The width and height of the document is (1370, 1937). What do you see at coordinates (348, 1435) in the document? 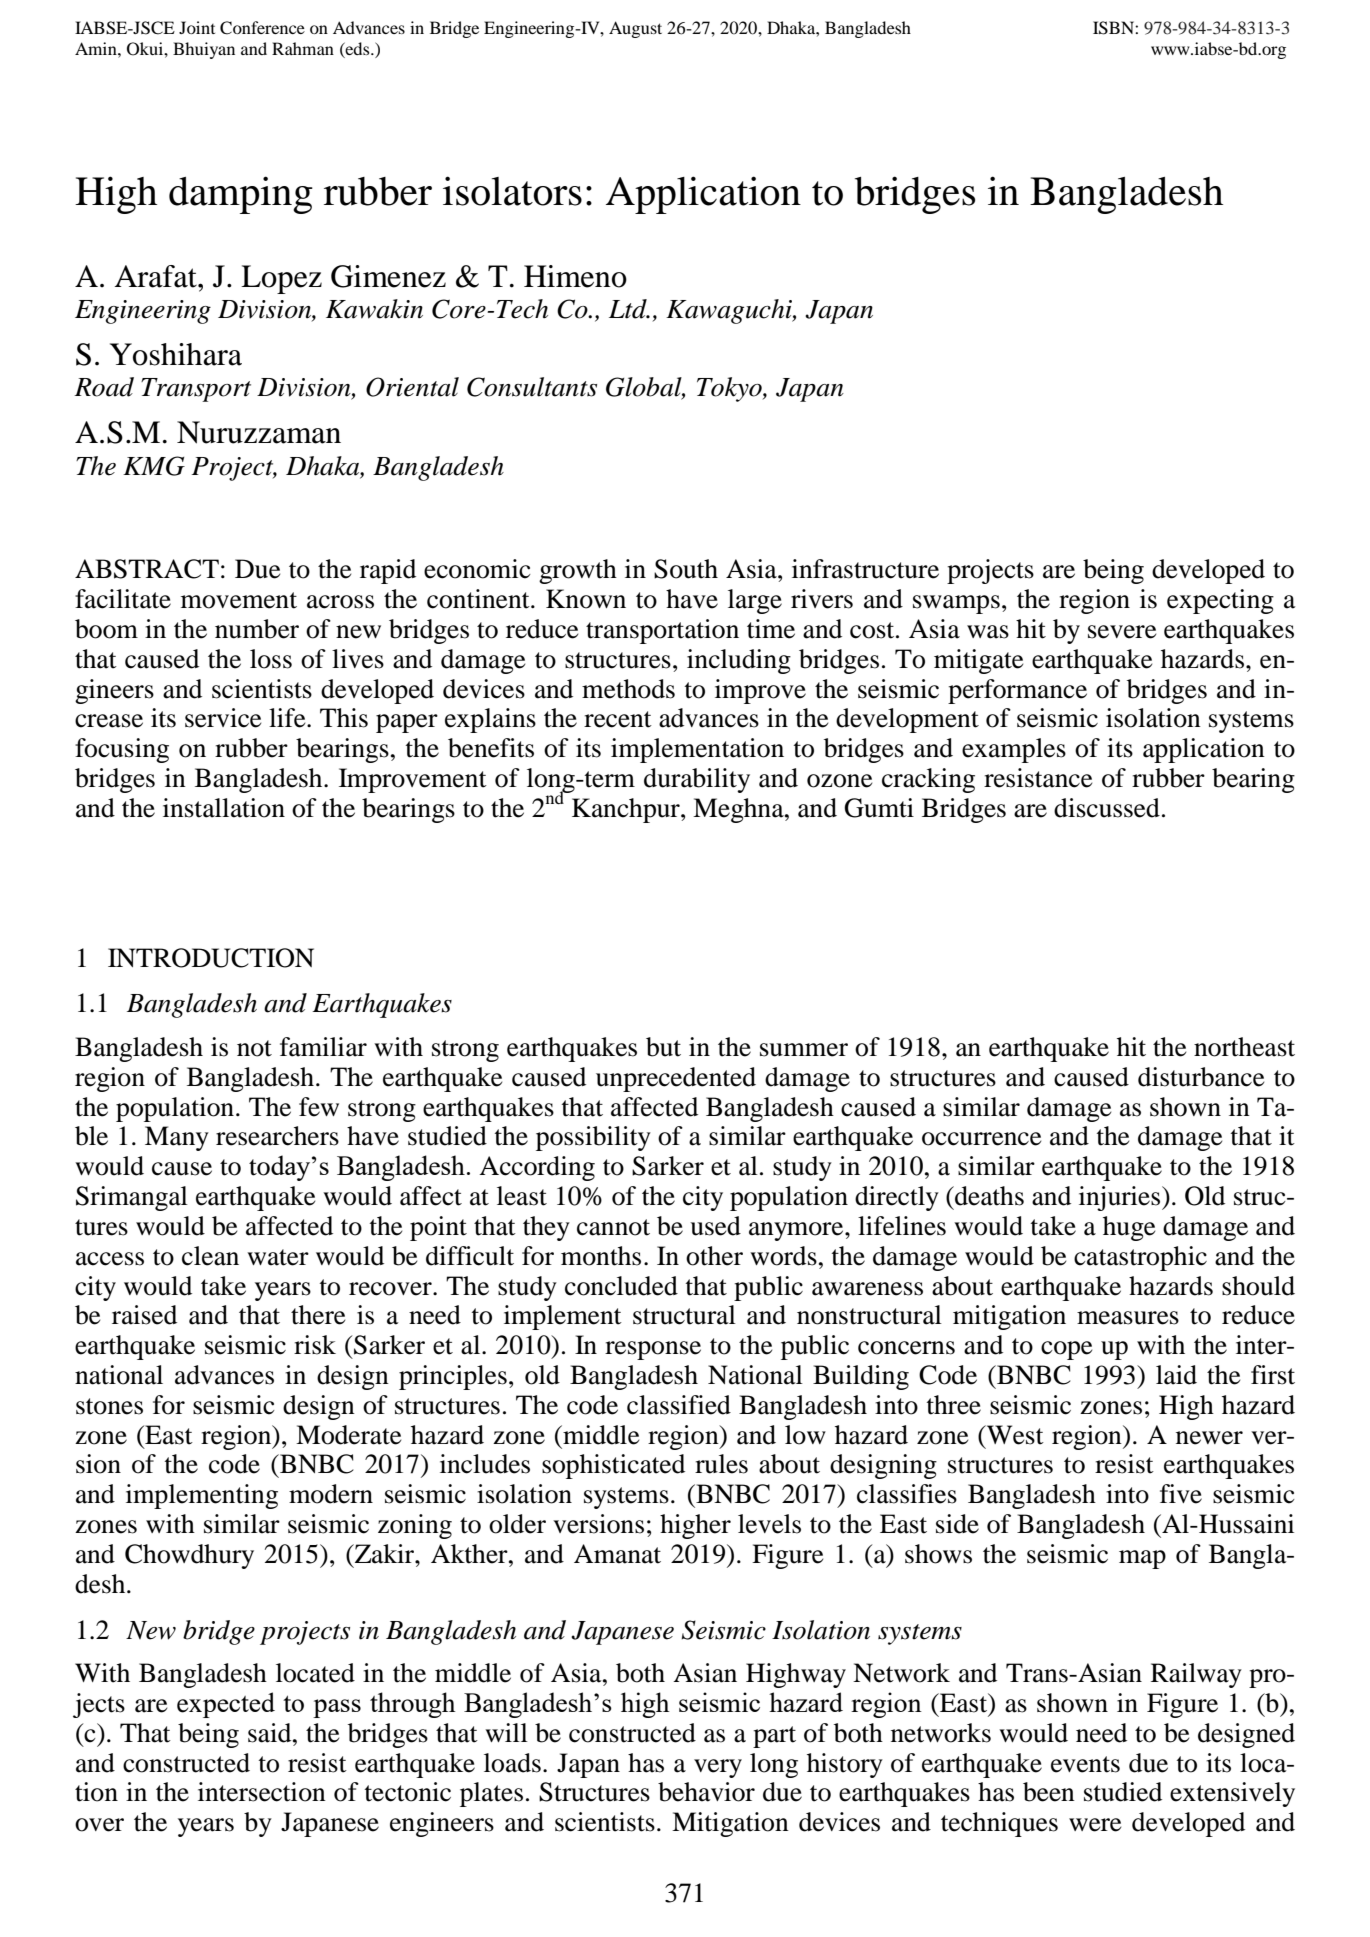
I see `Moderate` at bounding box center [348, 1435].
